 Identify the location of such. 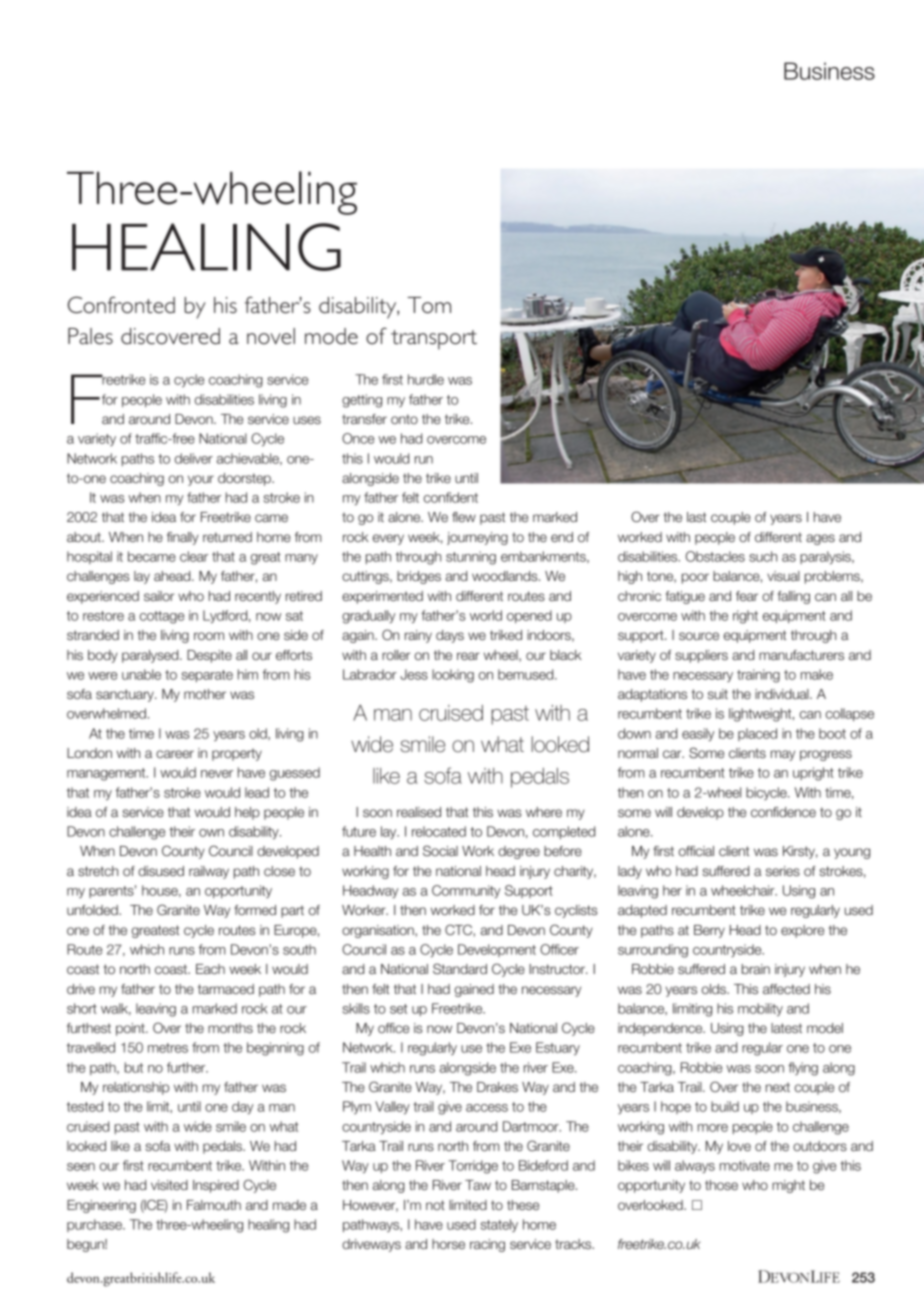
(763, 556).
